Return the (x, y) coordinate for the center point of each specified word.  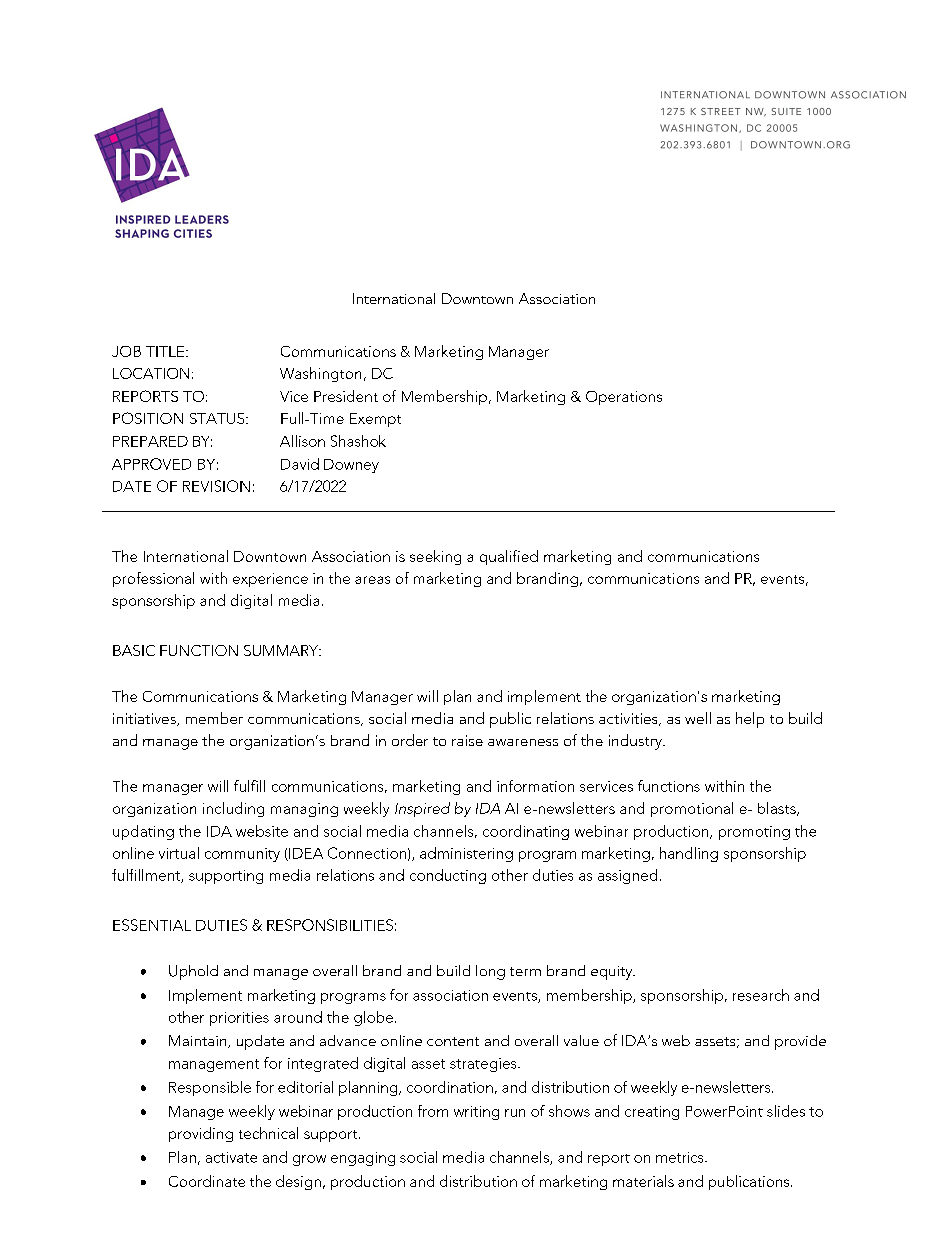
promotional (692, 809)
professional (153, 579)
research (761, 995)
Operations (624, 398)
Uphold (193, 972)
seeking (435, 557)
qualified (509, 557)
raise (467, 740)
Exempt (375, 420)
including (233, 809)
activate (231, 1157)
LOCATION (151, 373)
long (490, 972)
